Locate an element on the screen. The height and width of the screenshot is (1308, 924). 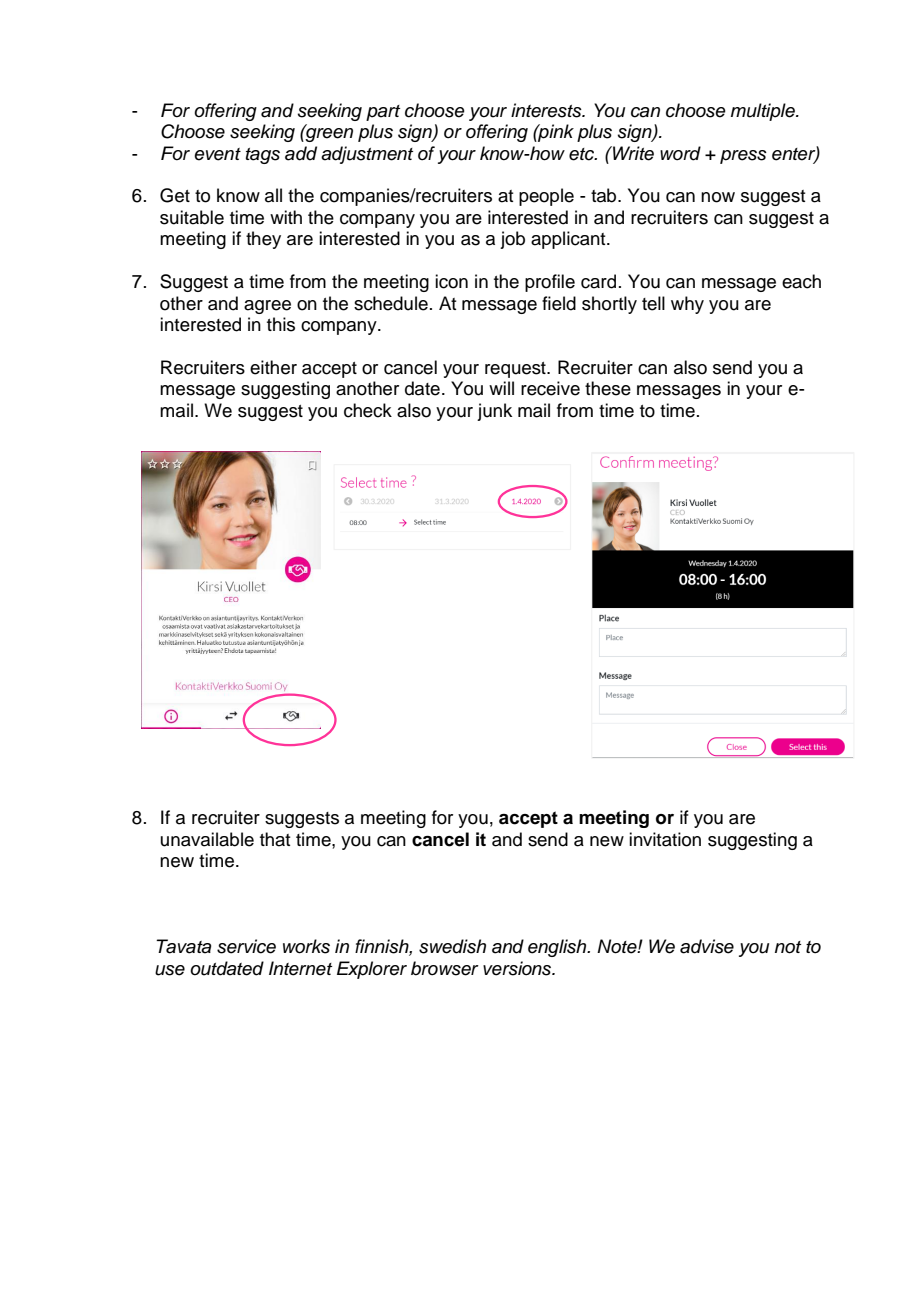
that is located at coordinates (275, 839).
